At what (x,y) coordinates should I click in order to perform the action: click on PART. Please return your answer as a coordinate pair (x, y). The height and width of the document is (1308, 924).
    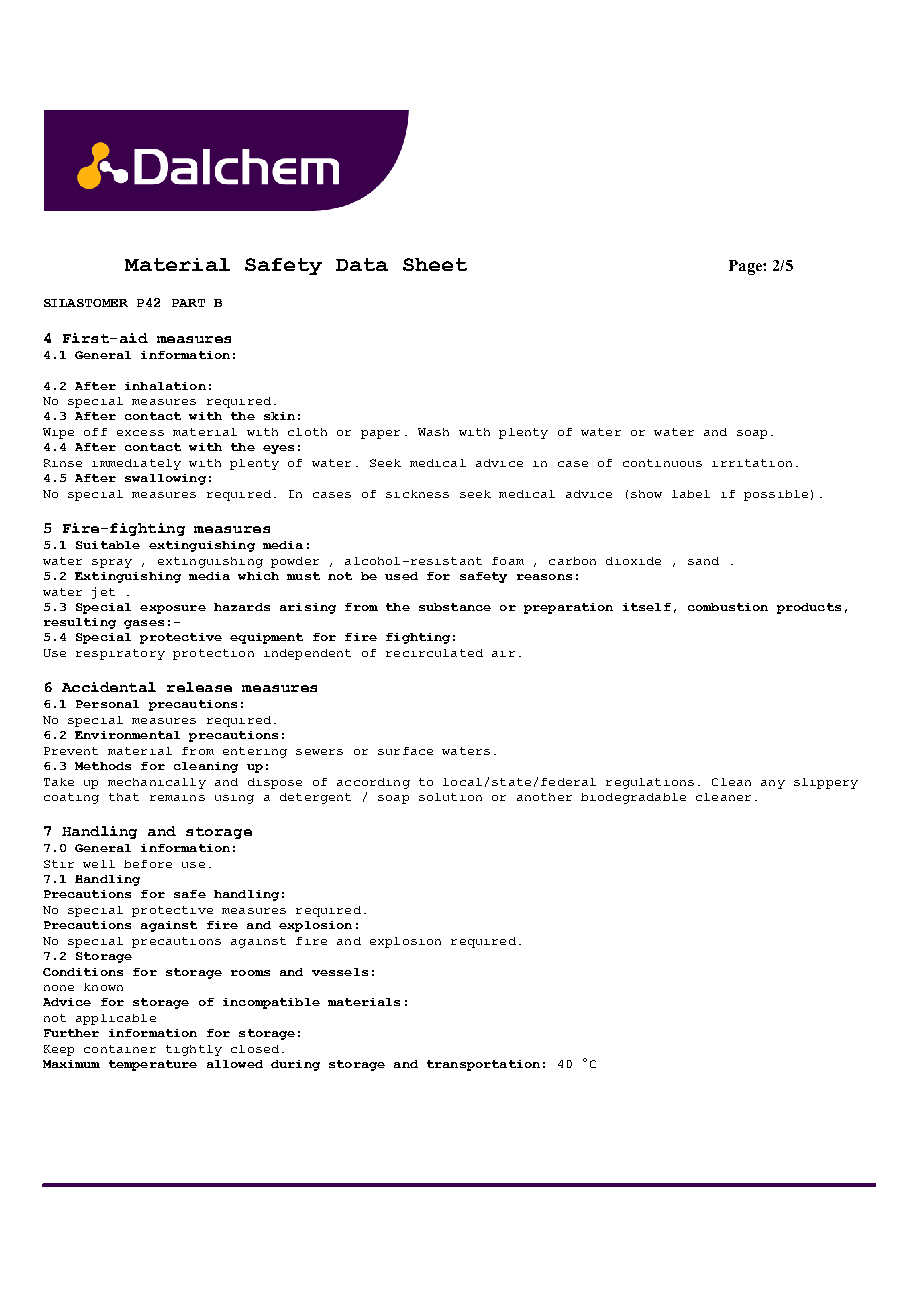
    Looking at the image, I should click on (188, 303).
